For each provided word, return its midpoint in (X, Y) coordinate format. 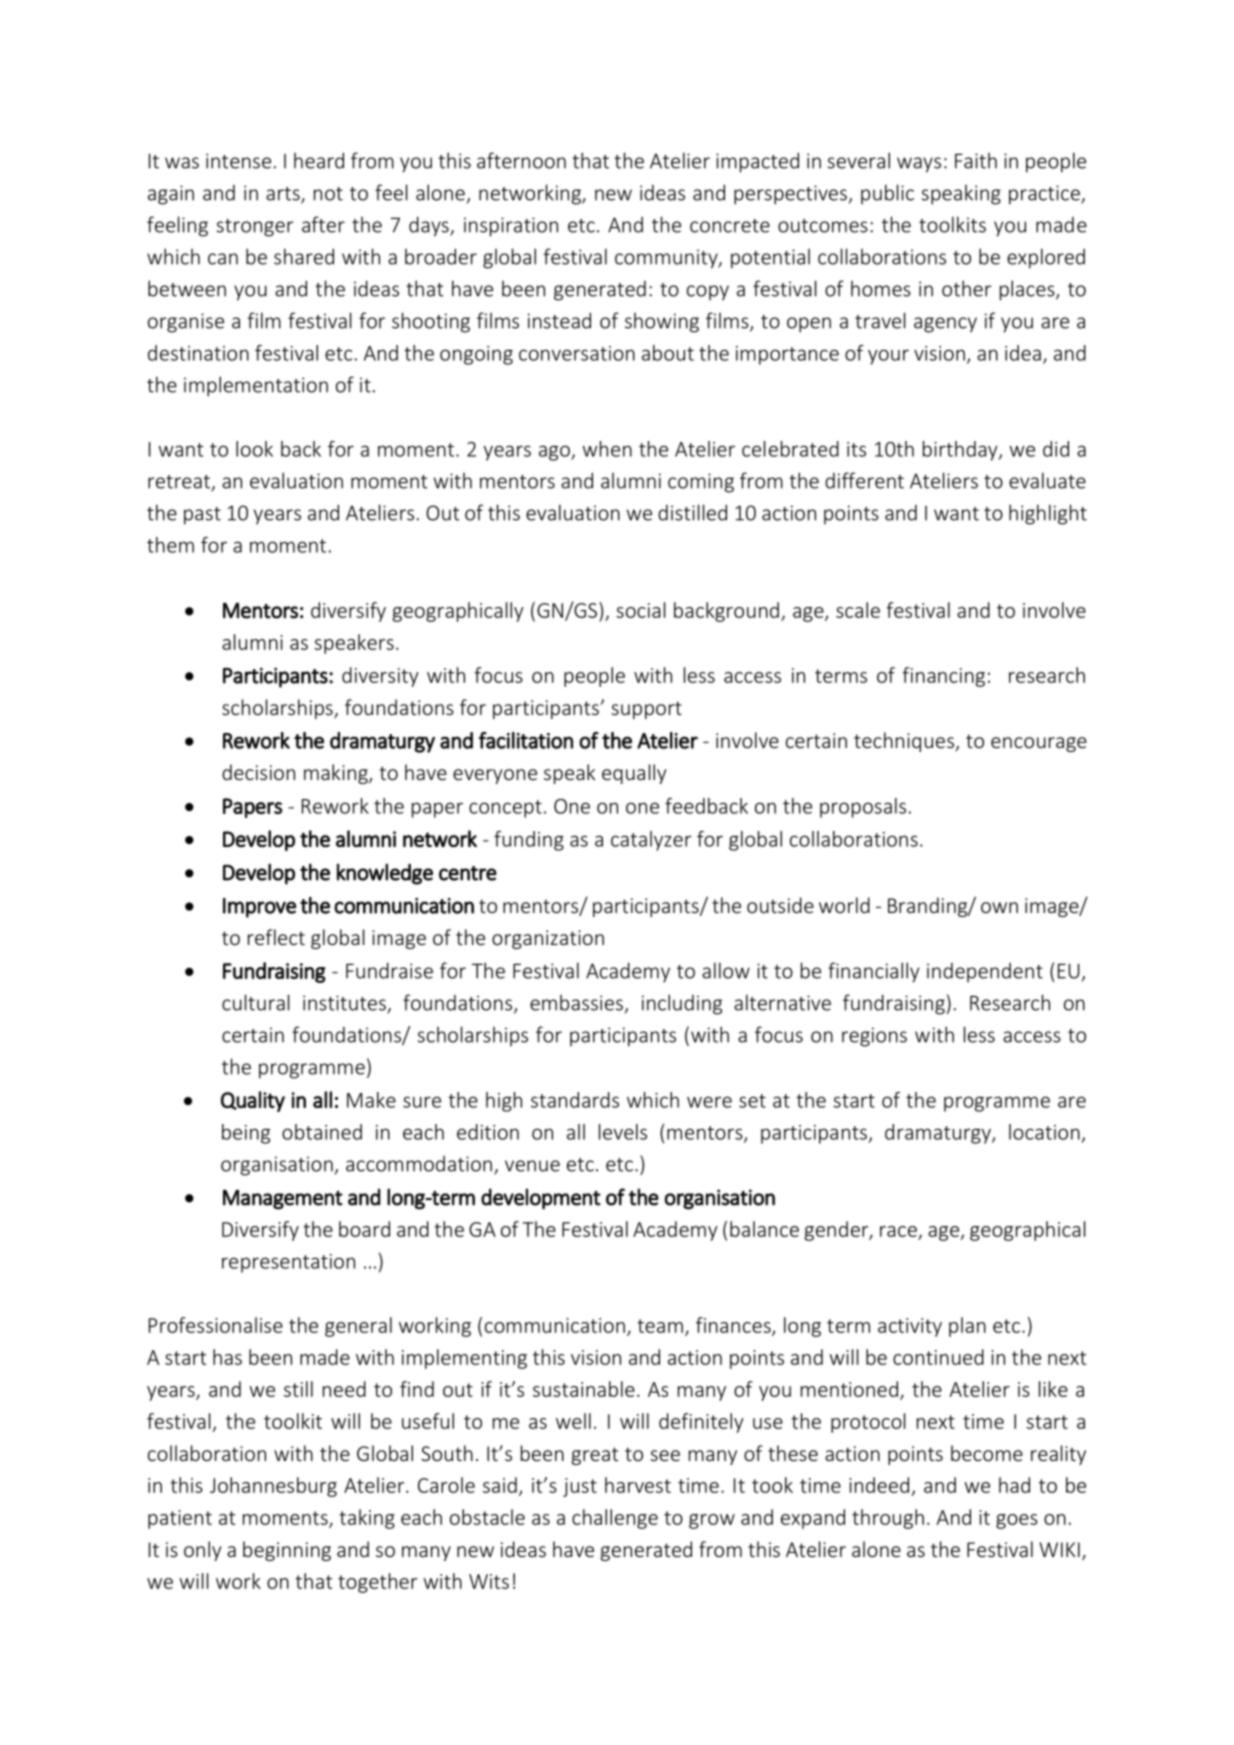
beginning (287, 1551)
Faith (976, 161)
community (667, 259)
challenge (615, 1519)
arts (284, 195)
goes (1017, 1521)
